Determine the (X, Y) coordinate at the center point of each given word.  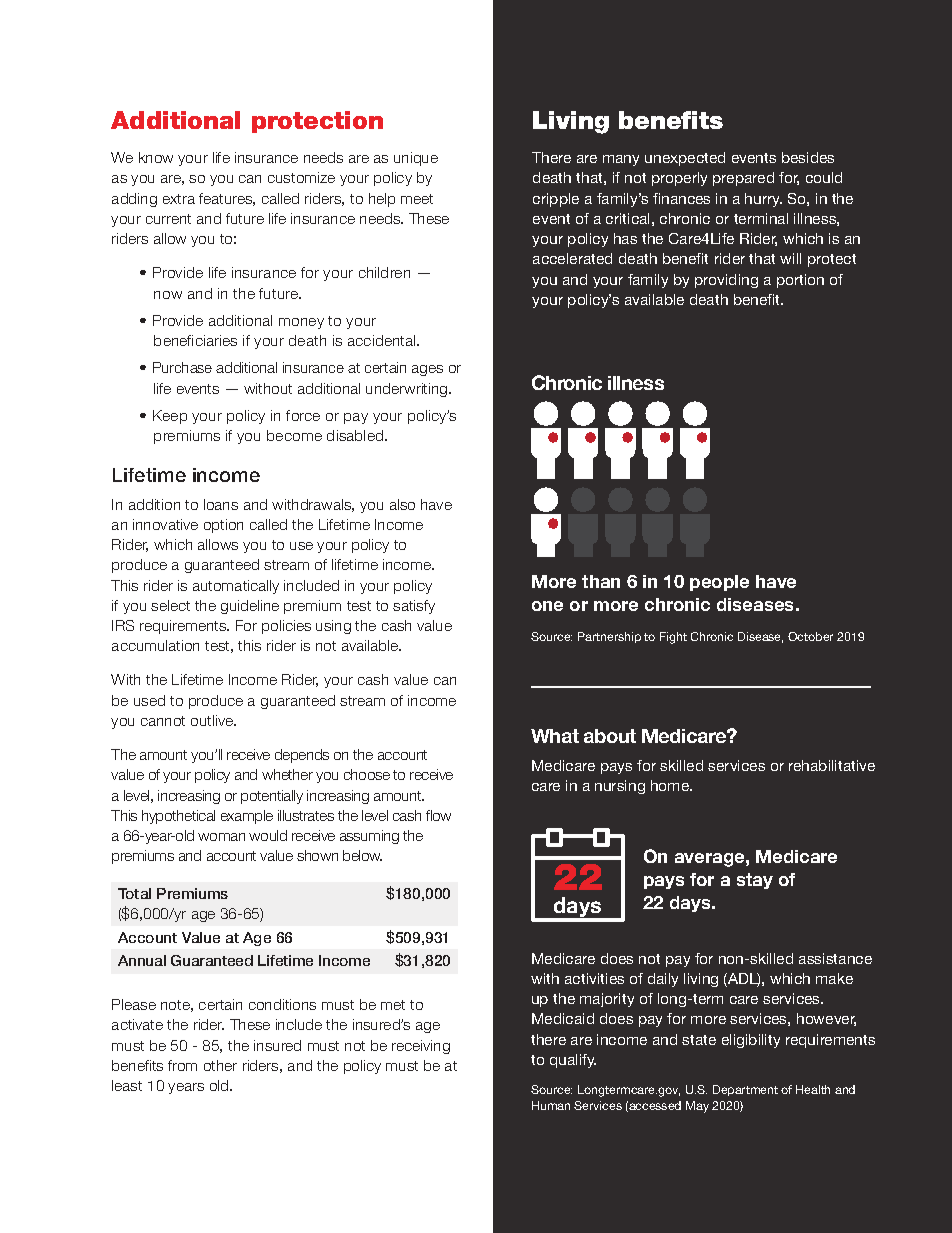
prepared (743, 179)
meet (417, 199)
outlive (213, 720)
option (223, 526)
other (220, 1065)
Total (134, 893)
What (555, 736)
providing (726, 281)
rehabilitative (832, 765)
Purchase (182, 367)
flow (438, 815)
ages (427, 370)
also (402, 504)
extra (179, 199)
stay (755, 881)
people (719, 583)
